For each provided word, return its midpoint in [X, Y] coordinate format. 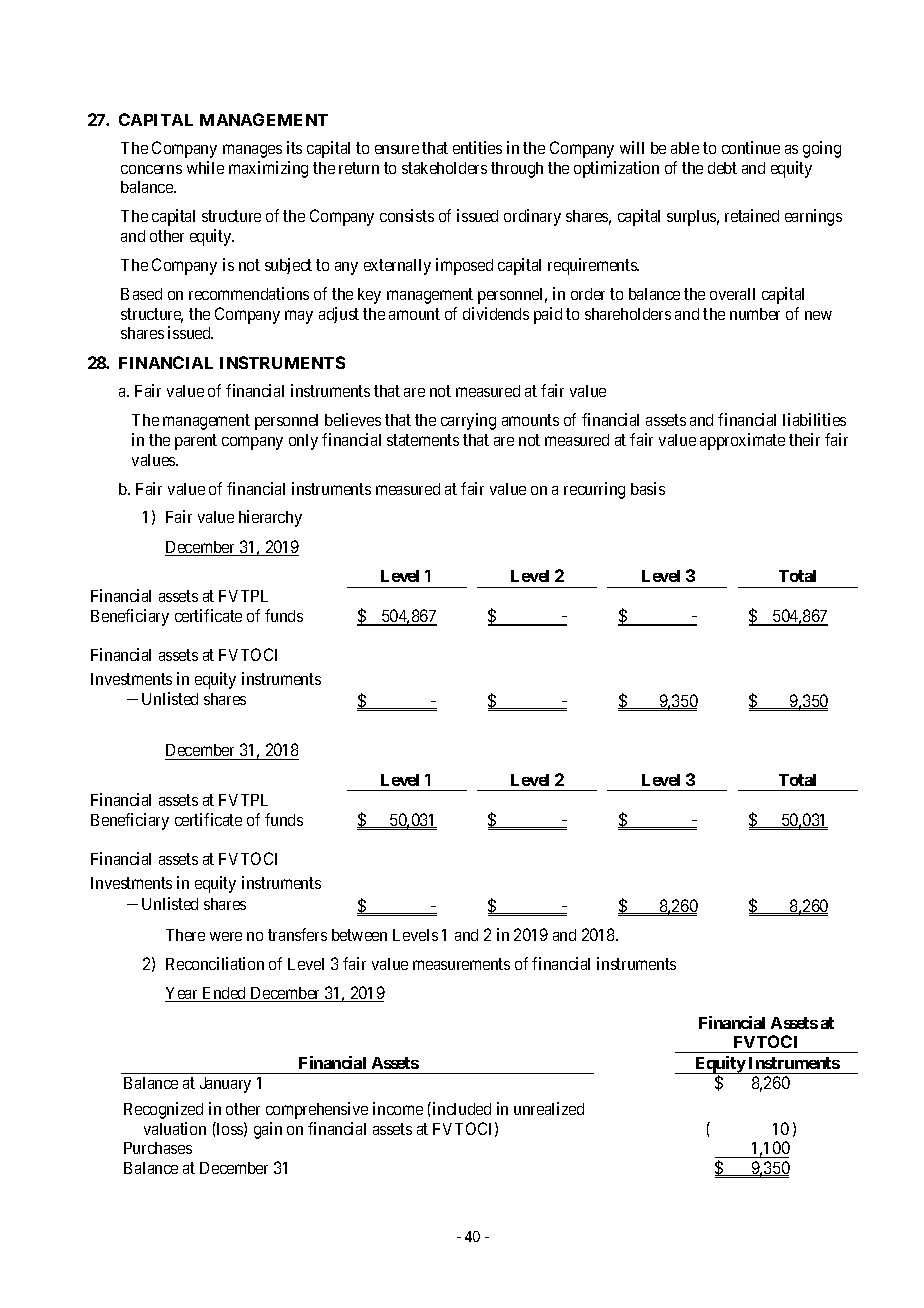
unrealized [549, 1108]
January [225, 1085]
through [517, 170]
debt [722, 168]
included [462, 1108]
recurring [594, 490]
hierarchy [270, 518]
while [205, 167]
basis [648, 488]
